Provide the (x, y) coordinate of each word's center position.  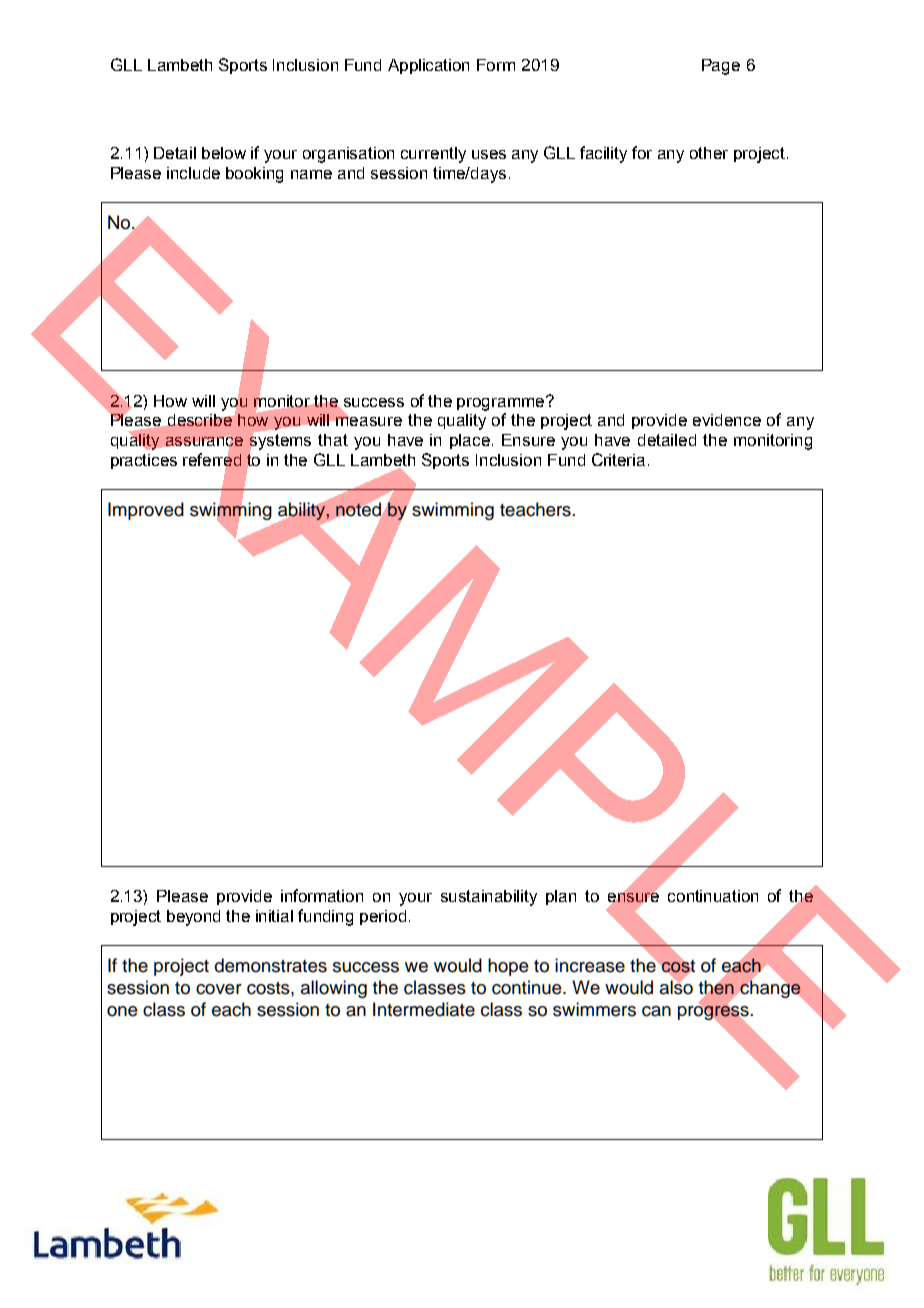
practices (144, 461)
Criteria (618, 459)
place (470, 441)
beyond (193, 918)
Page (721, 67)
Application (428, 66)
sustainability (489, 898)
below (224, 153)
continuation (713, 896)
